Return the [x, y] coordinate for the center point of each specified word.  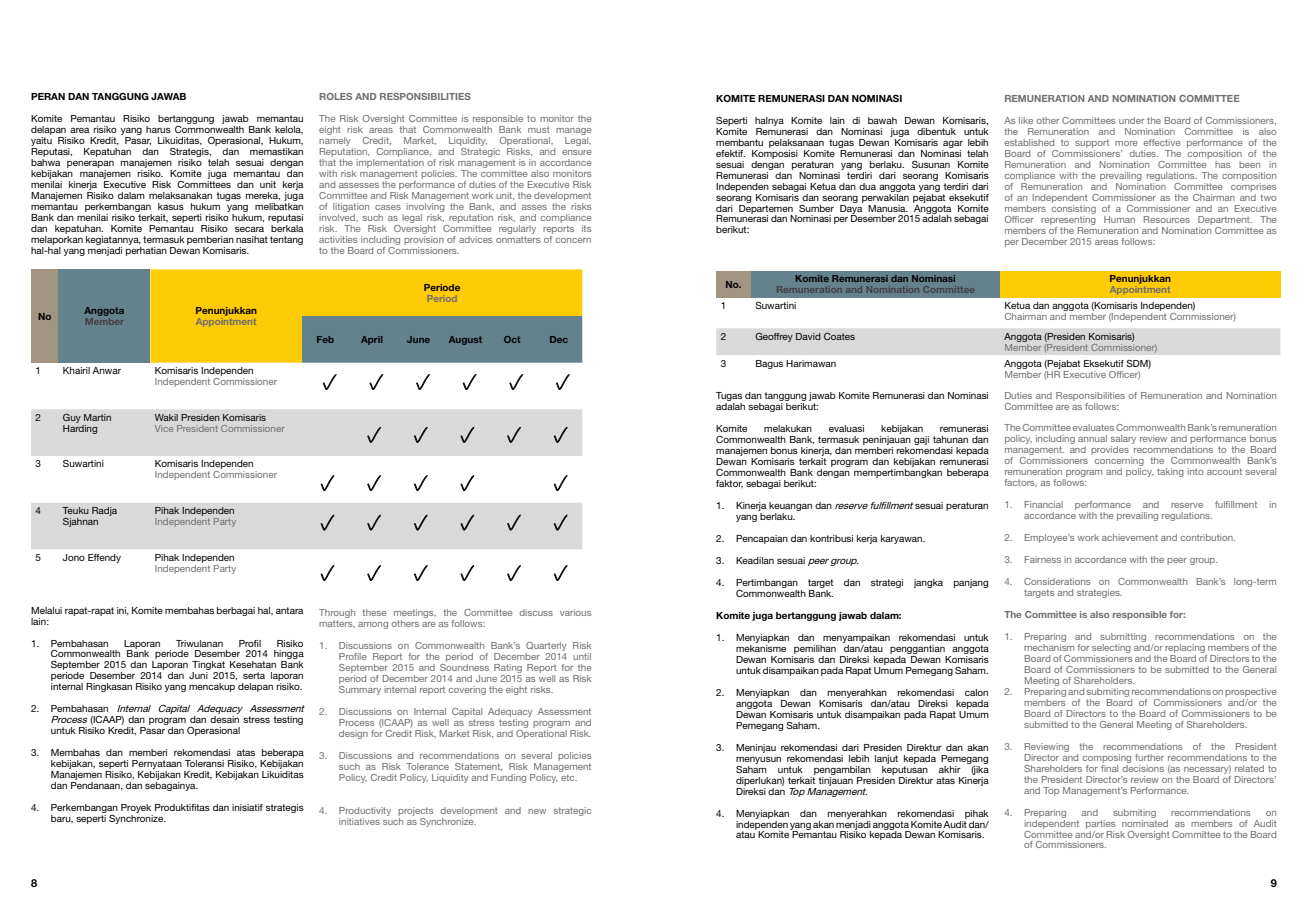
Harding [80, 428]
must [539, 130]
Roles [335, 96]
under [1131, 120]
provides [1110, 450]
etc [569, 777]
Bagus [769, 364]
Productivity [365, 811]
